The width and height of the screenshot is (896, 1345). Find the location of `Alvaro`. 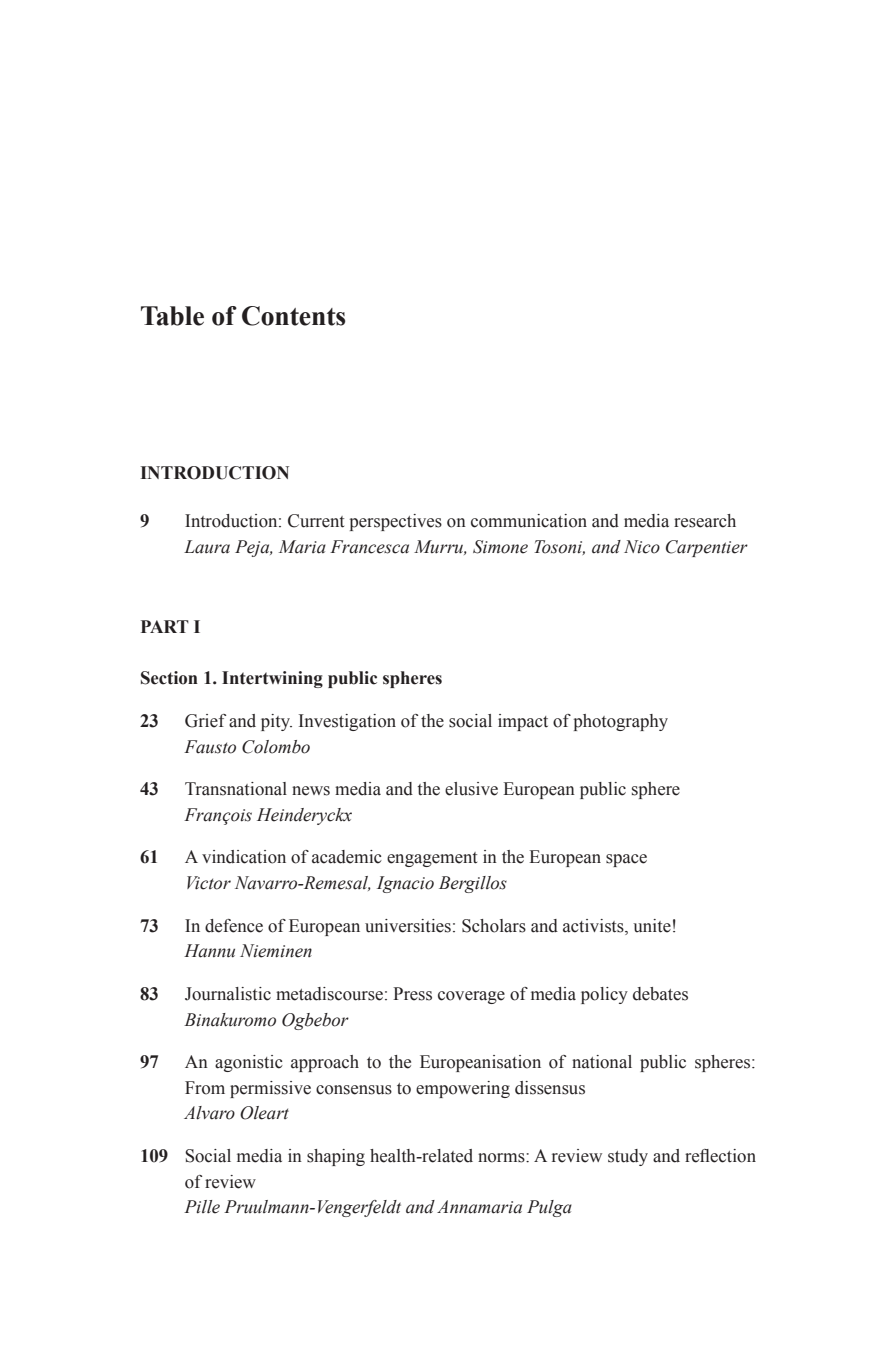

Alvaro is located at coordinates (209, 1113).
